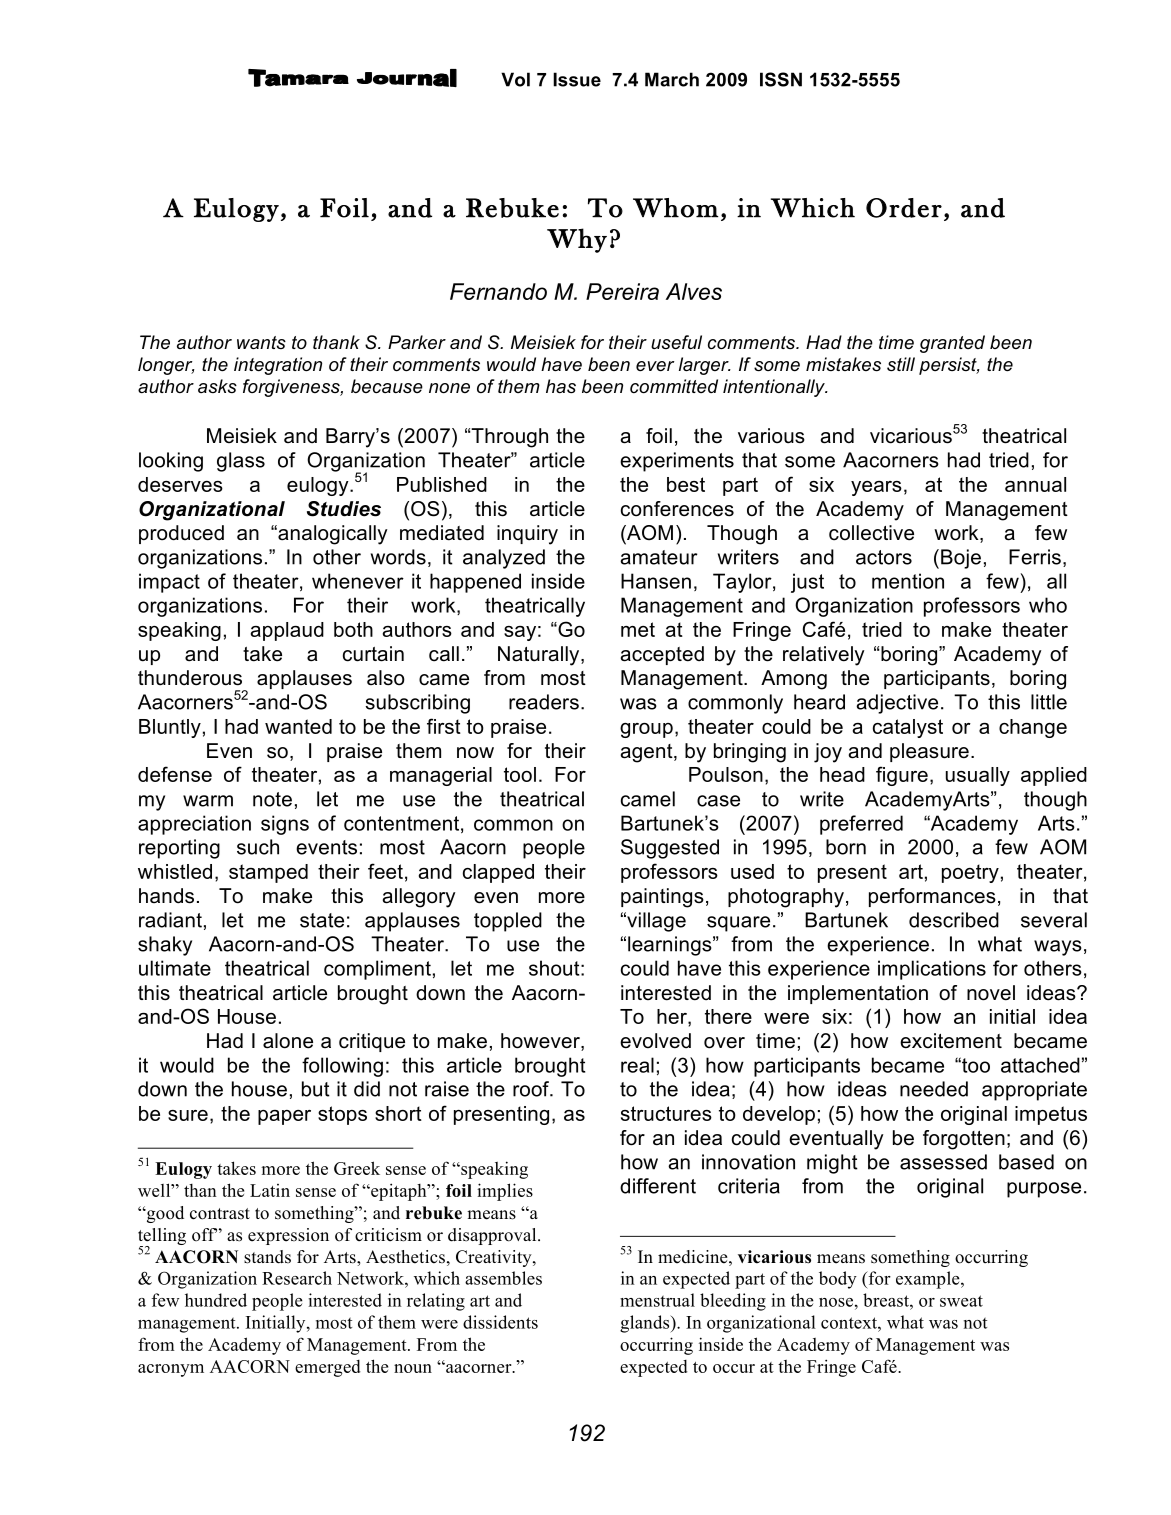 This page has height=1515, width=1171. I want to click on Issue, so click(577, 79).
